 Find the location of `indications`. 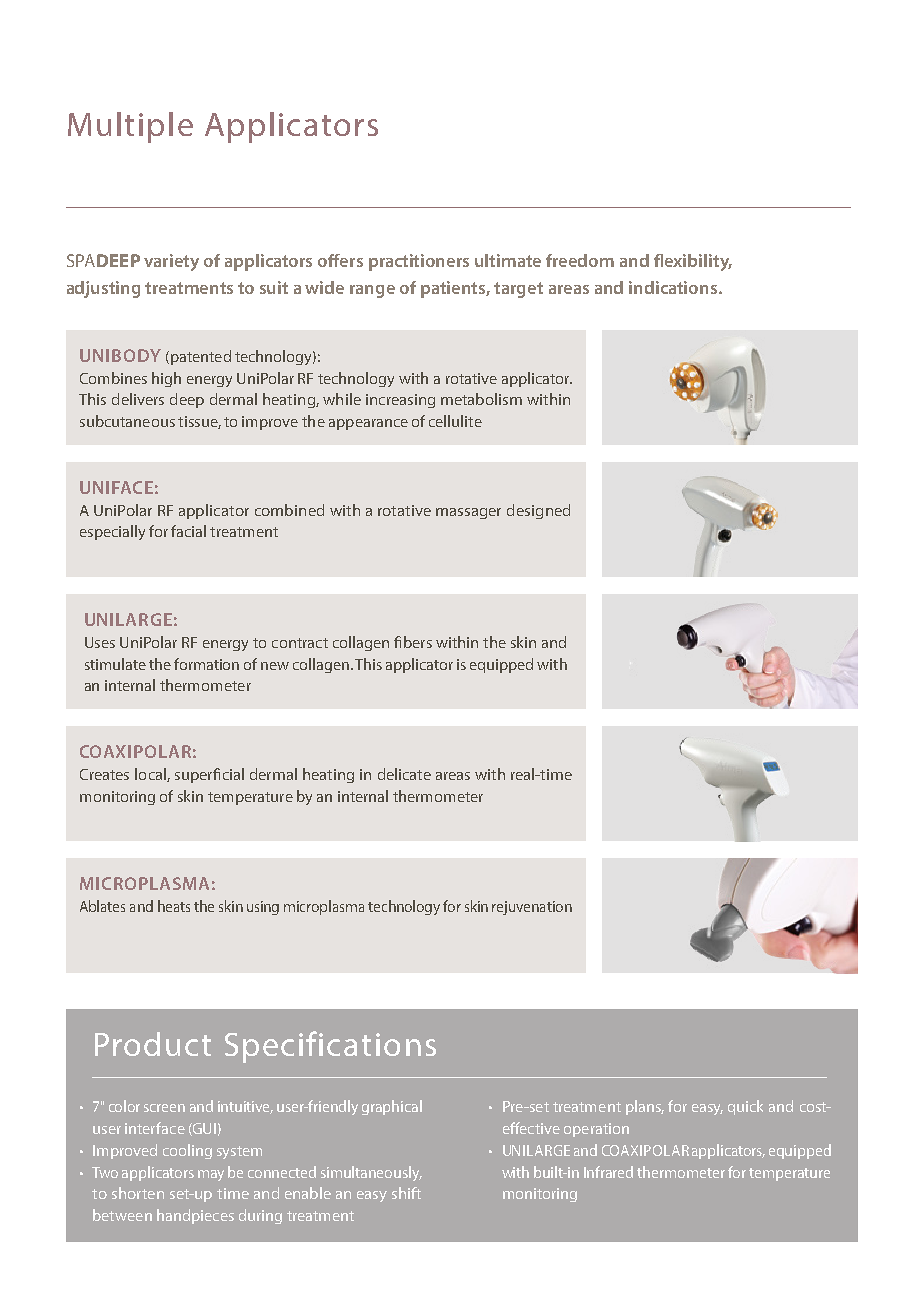

indications is located at coordinates (674, 287).
